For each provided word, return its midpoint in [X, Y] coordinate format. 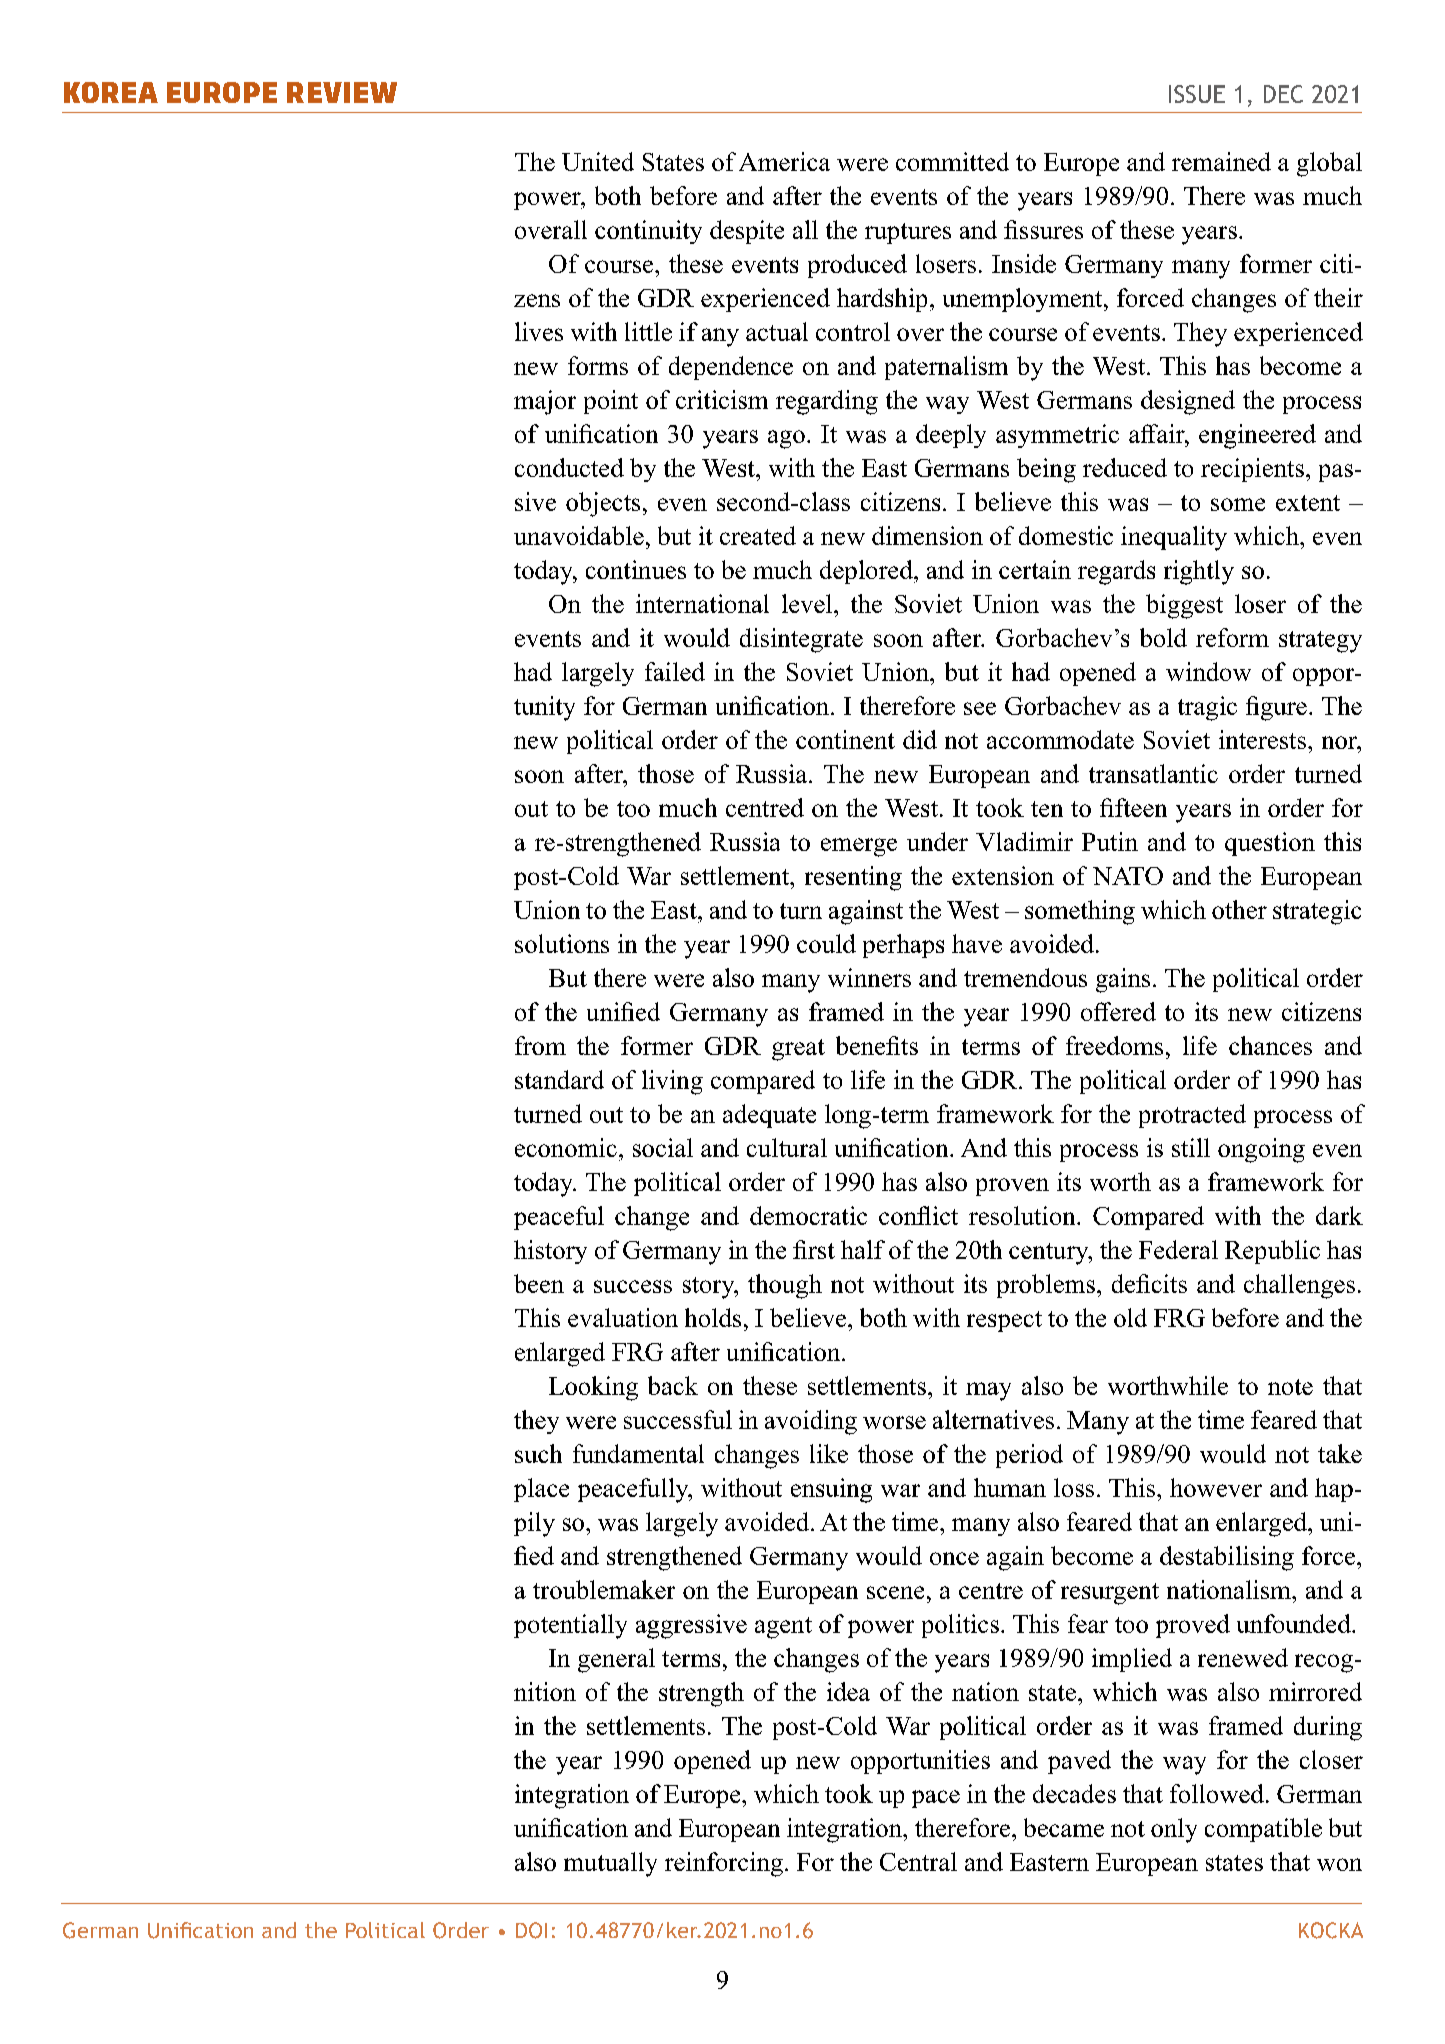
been [539, 1283]
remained [1221, 161]
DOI [531, 1930]
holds [713, 1317]
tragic [1207, 708]
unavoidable [579, 535]
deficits [1149, 1283]
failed [675, 671]
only [1174, 1830]
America [784, 161]
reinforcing [724, 1864]
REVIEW [342, 92]
